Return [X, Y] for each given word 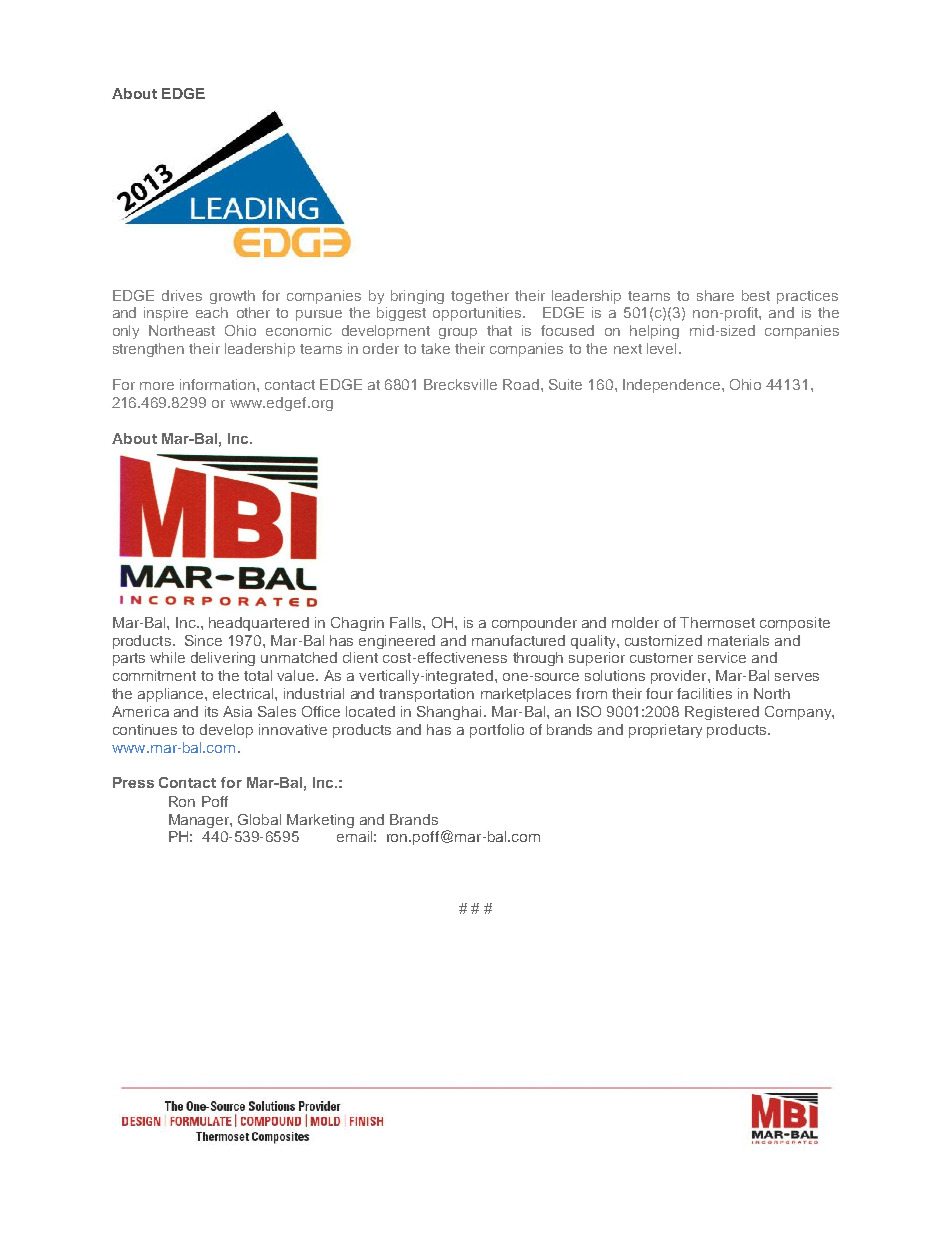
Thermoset [717, 622]
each [212, 312]
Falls [407, 622]
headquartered [259, 624]
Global [259, 819]
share [715, 295]
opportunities [478, 314]
